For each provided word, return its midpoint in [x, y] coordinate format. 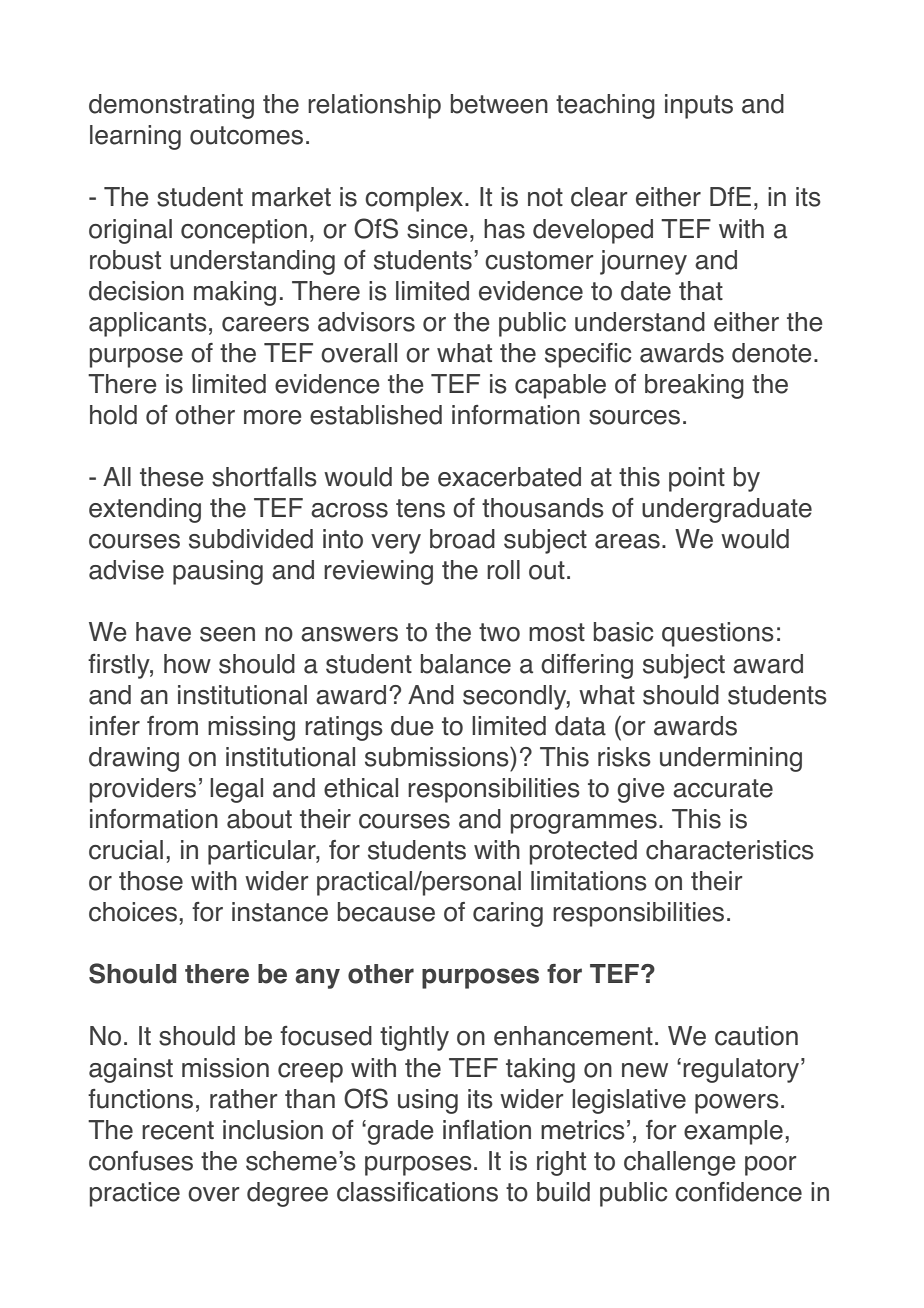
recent [178, 1130]
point [697, 479]
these [172, 477]
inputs [699, 106]
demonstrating [171, 106]
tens [420, 508]
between [499, 104]
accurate [723, 788]
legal [236, 790]
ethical [361, 788]
